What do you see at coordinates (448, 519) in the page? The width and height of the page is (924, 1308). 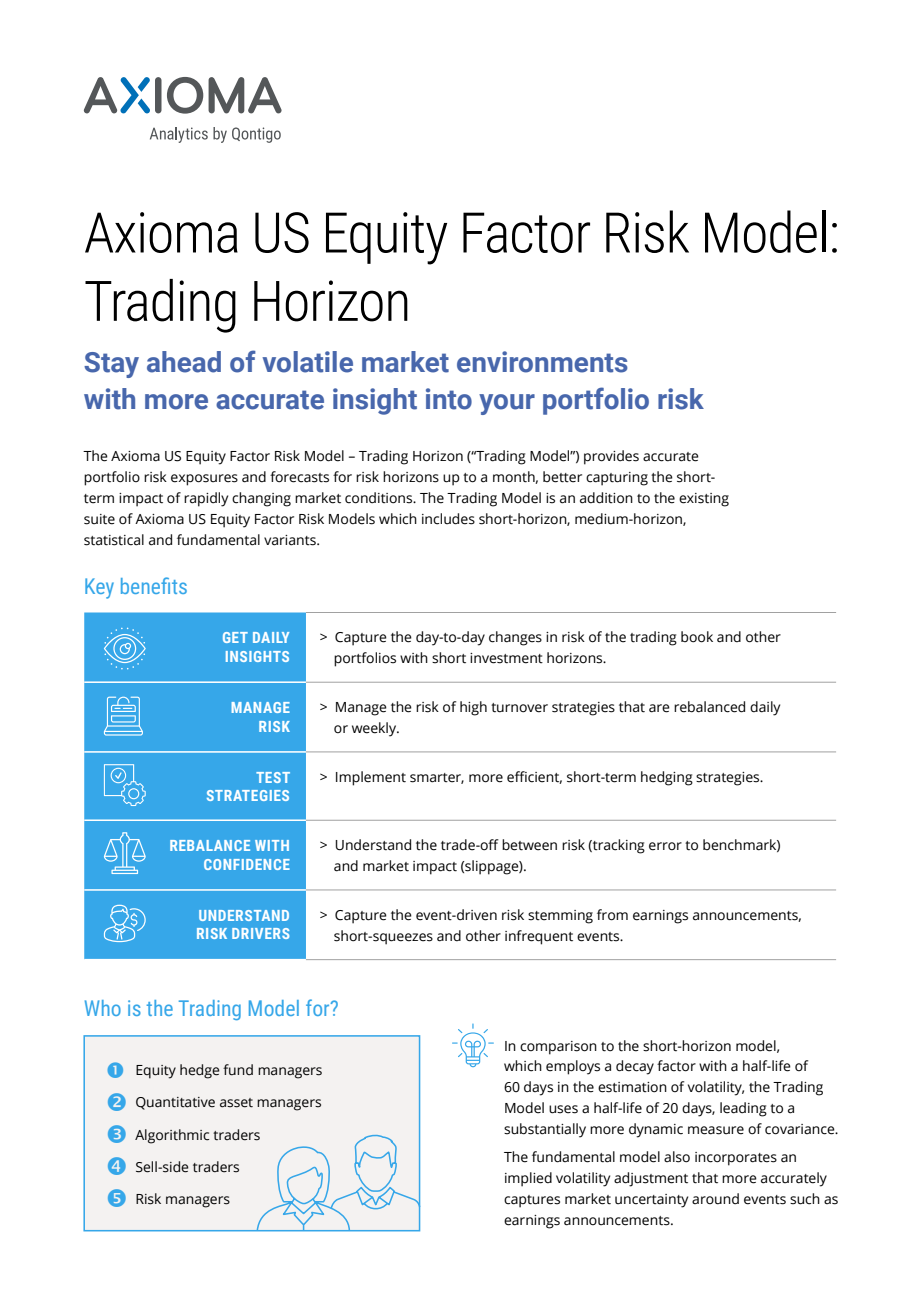 I see `includes` at bounding box center [448, 519].
